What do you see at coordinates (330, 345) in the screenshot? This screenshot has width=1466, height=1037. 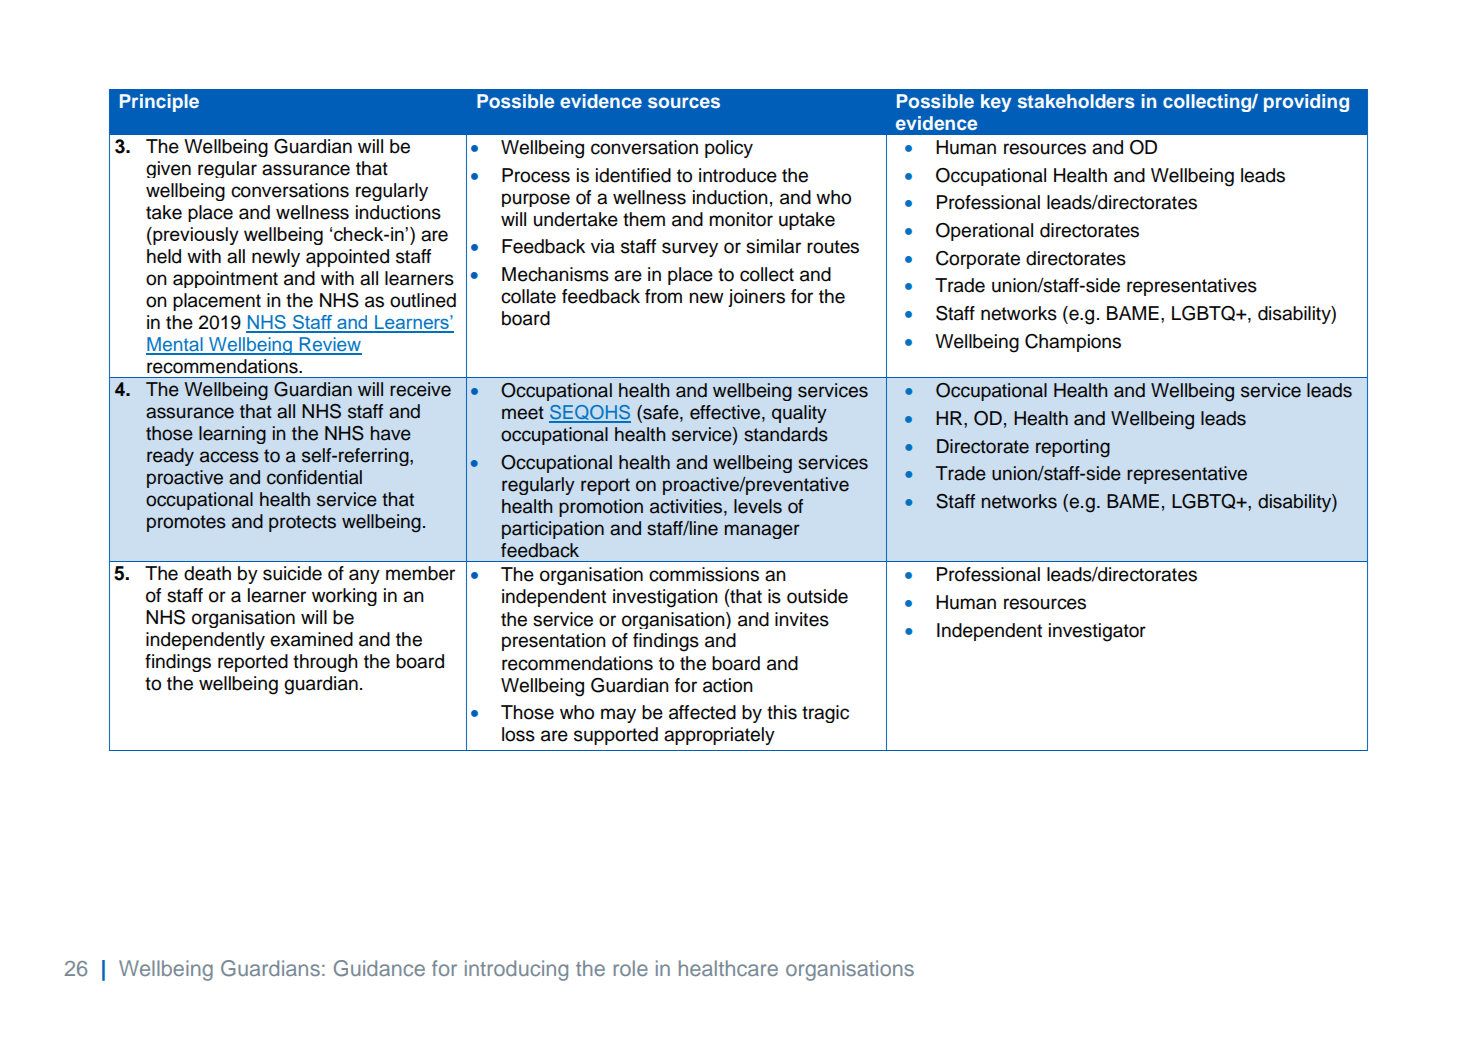 I see `Review` at bounding box center [330, 345].
